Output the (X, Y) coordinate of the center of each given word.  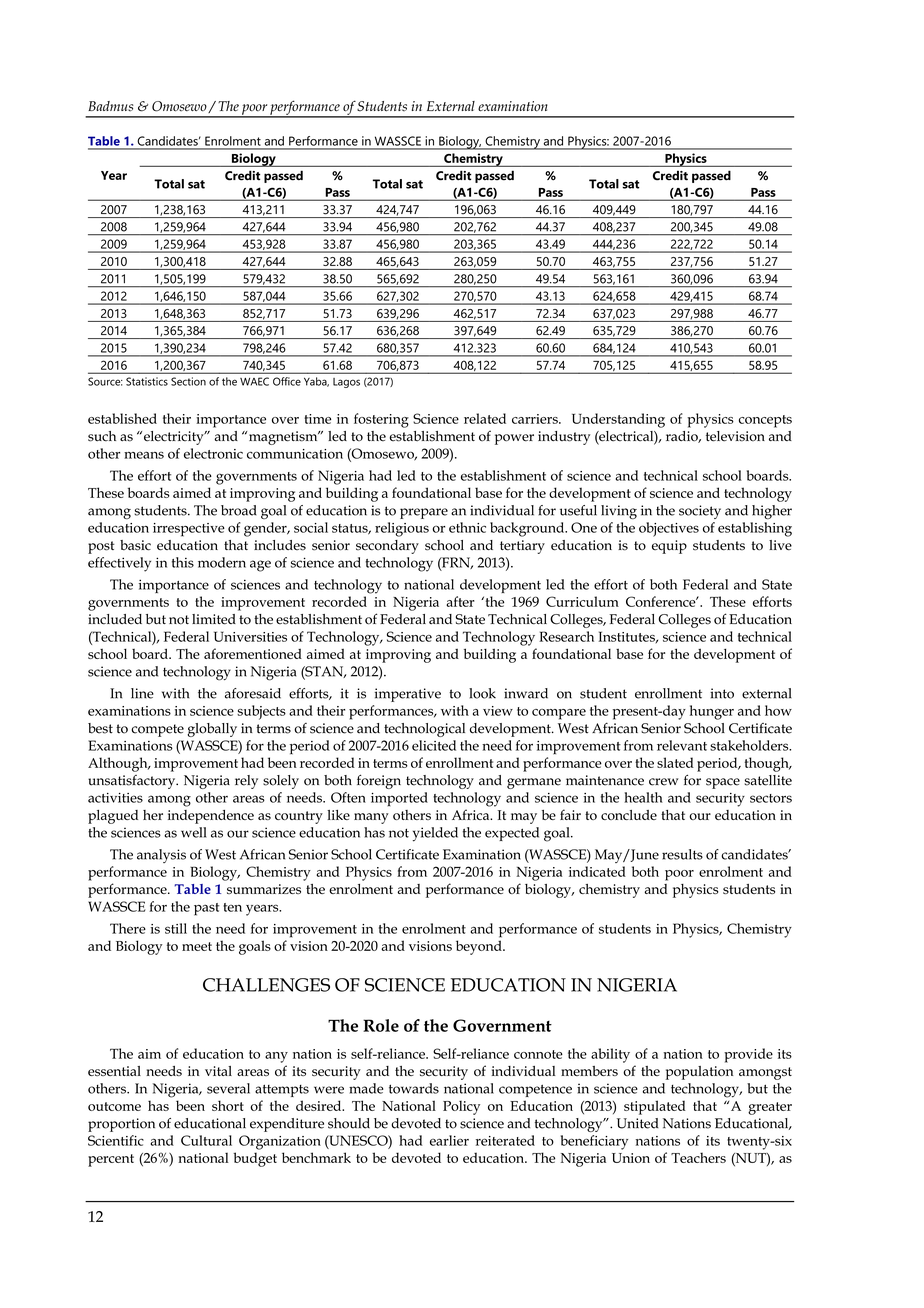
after (460, 601)
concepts (765, 421)
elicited (434, 745)
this (183, 562)
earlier (449, 1140)
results (682, 854)
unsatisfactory (133, 782)
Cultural (206, 1140)
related (485, 418)
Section (188, 381)
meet (197, 946)
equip (669, 547)
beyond (480, 947)
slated (675, 762)
